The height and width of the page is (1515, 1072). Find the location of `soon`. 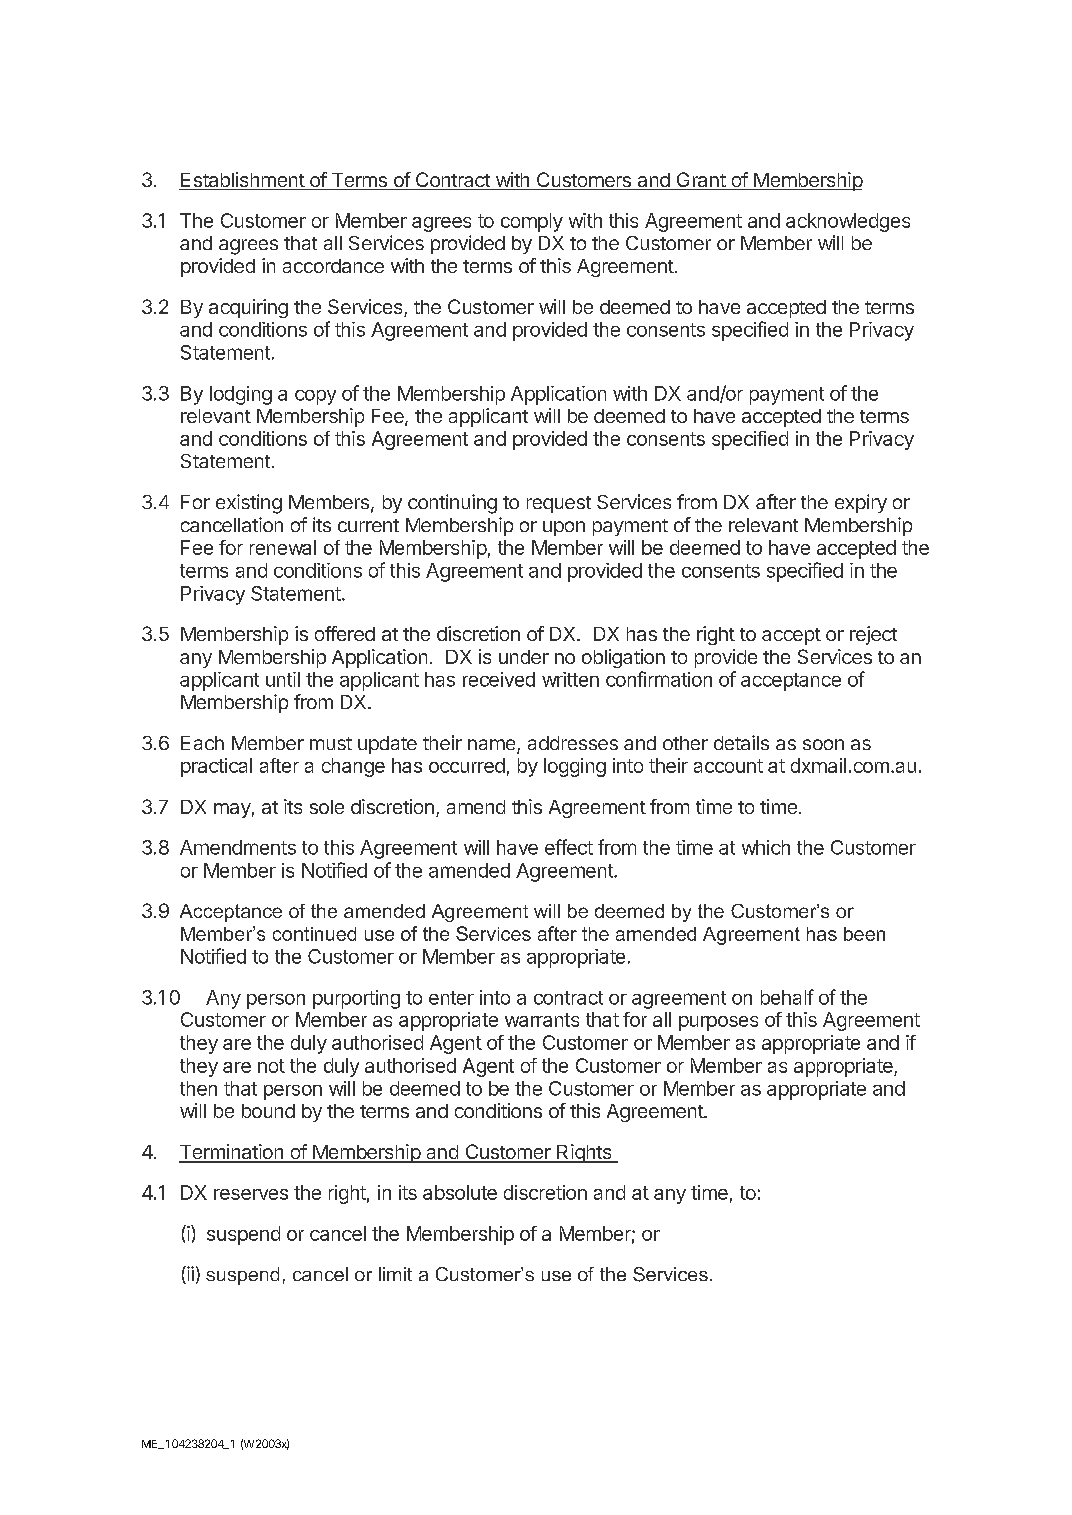

soon is located at coordinates (823, 744).
